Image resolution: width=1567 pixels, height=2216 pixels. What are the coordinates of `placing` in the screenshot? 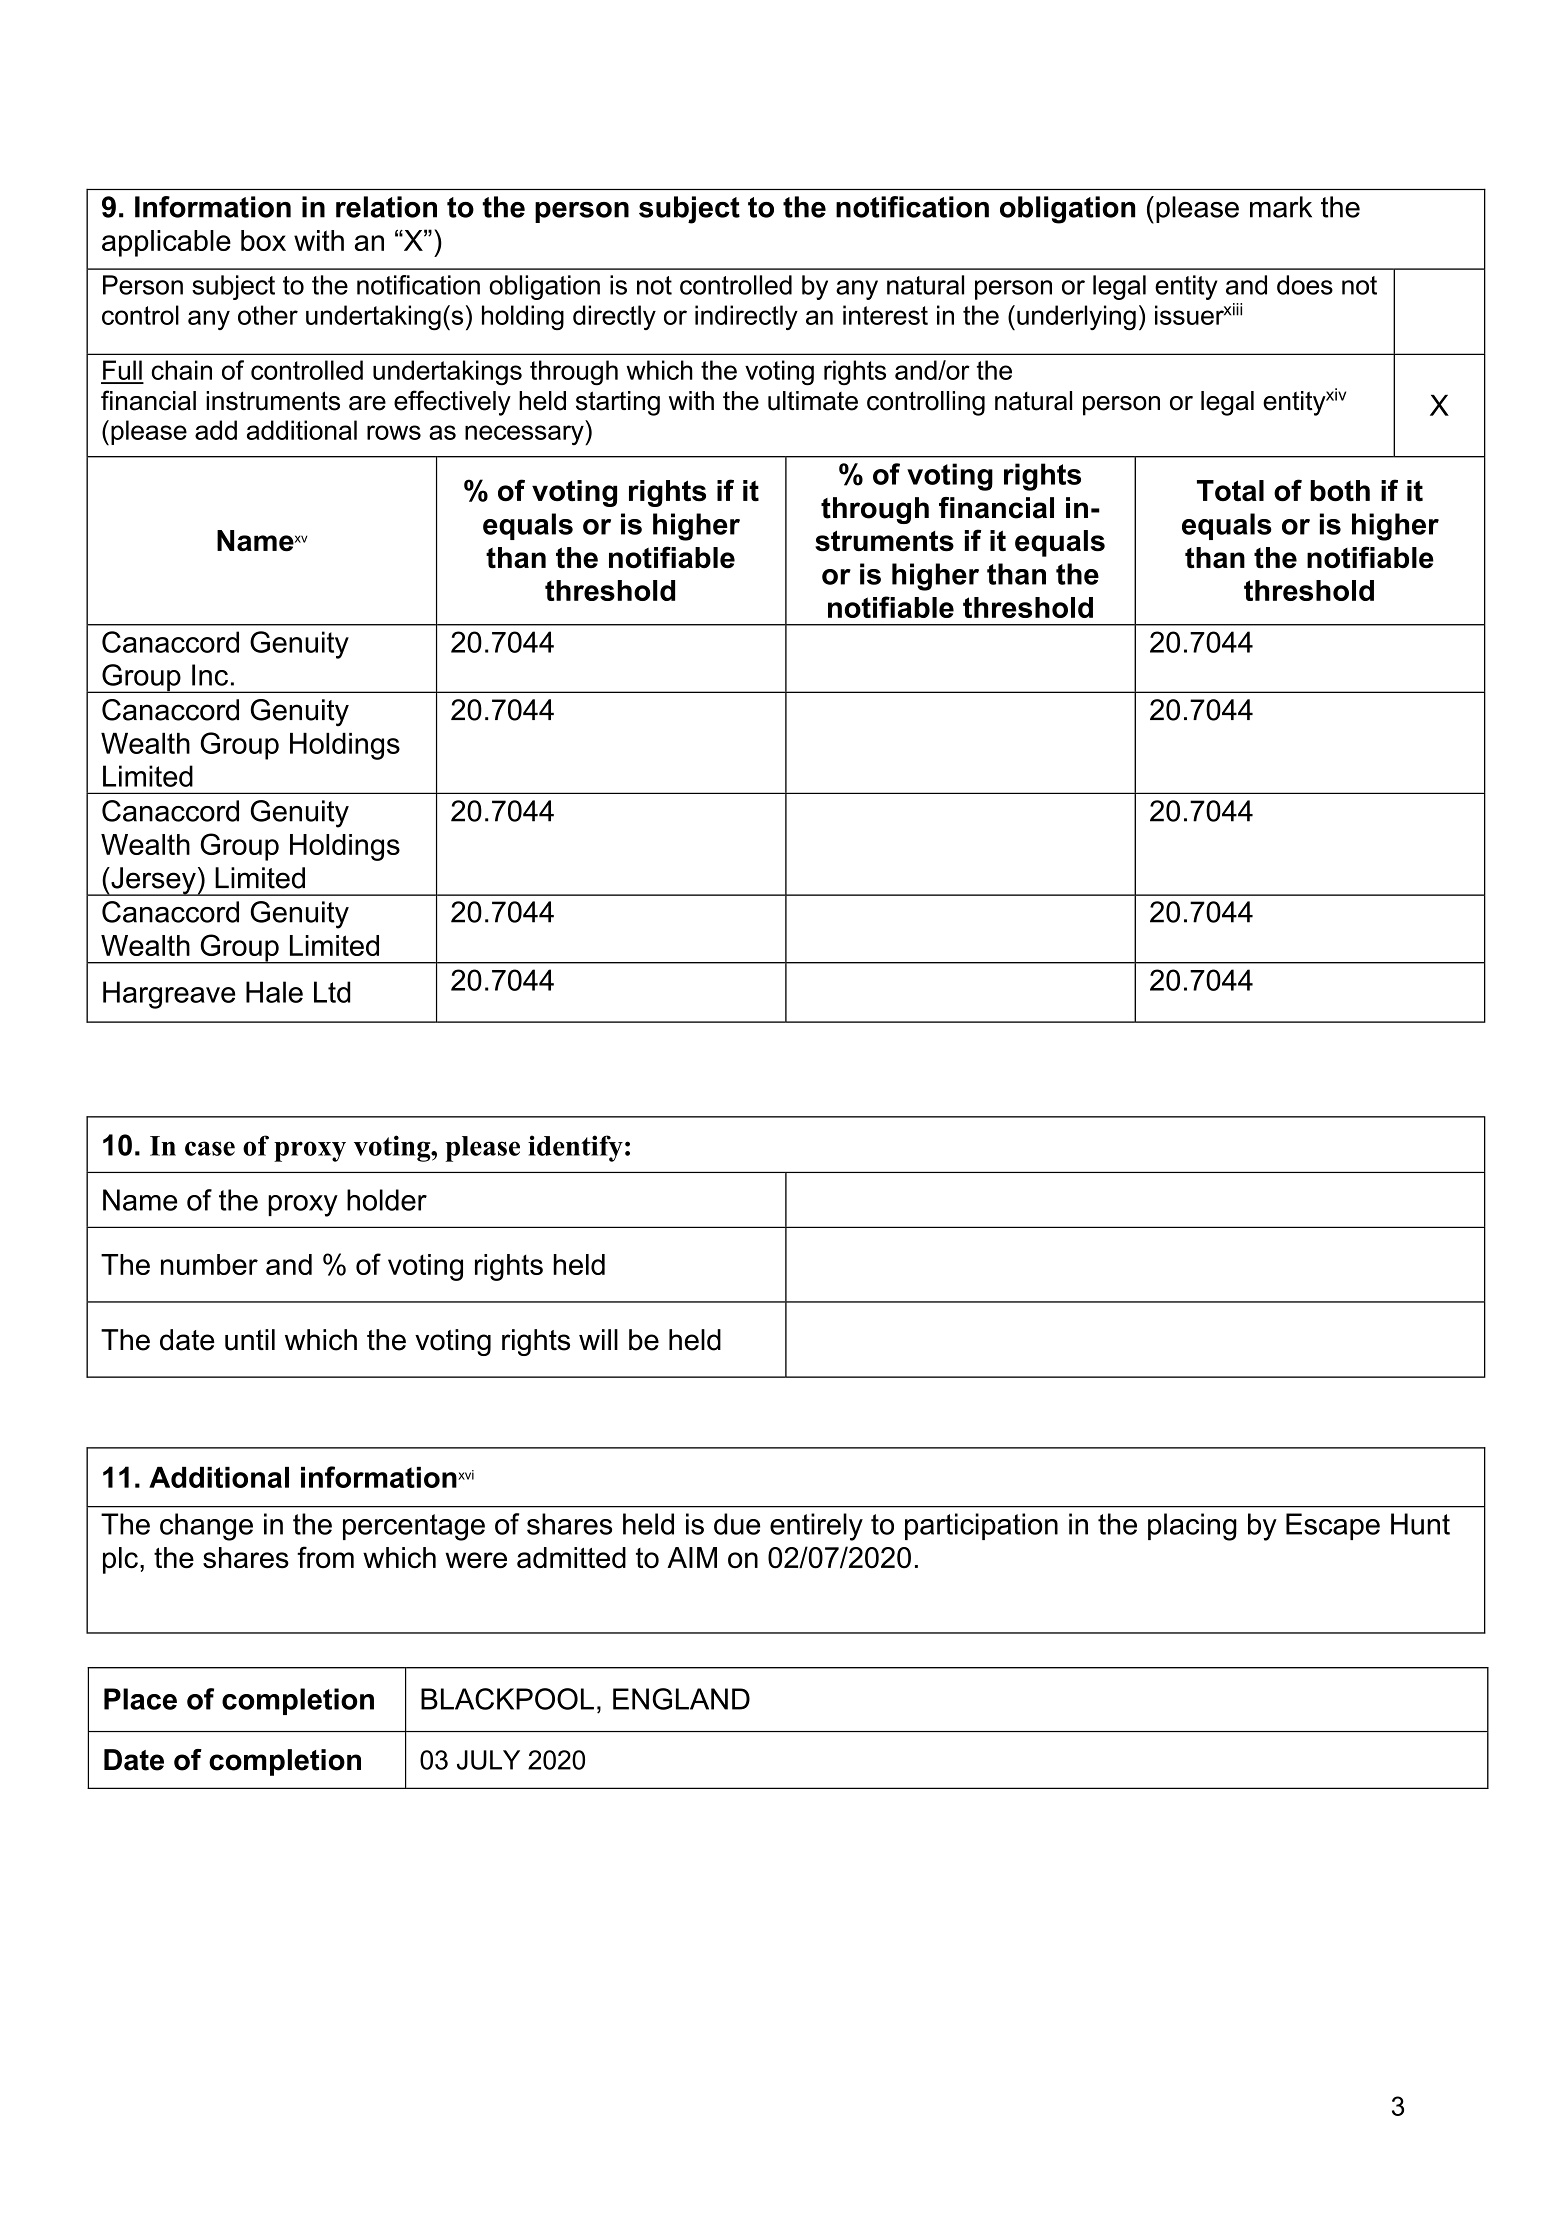 It's located at (1192, 1527).
